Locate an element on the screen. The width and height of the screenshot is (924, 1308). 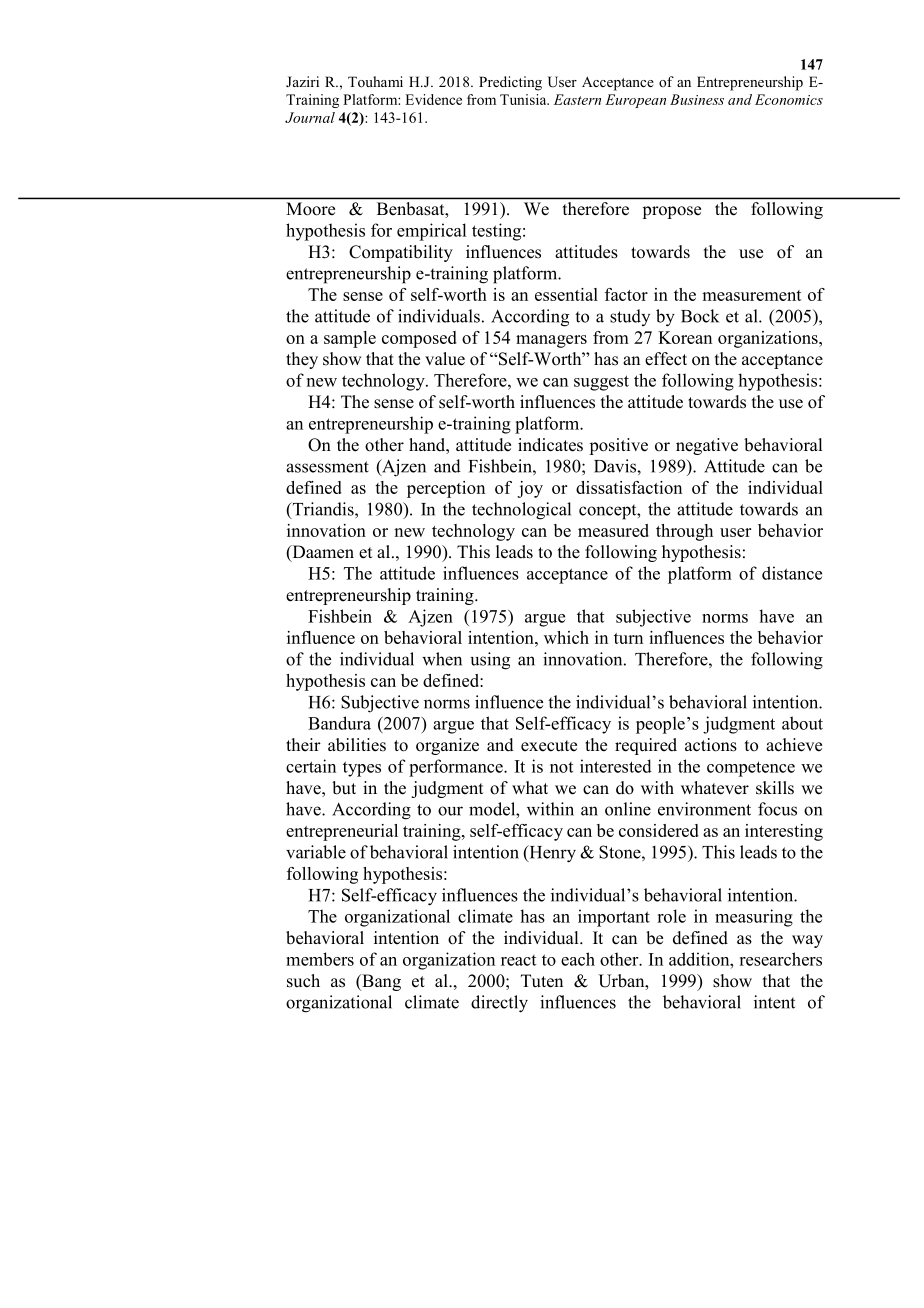
technological is located at coordinates (521, 511).
